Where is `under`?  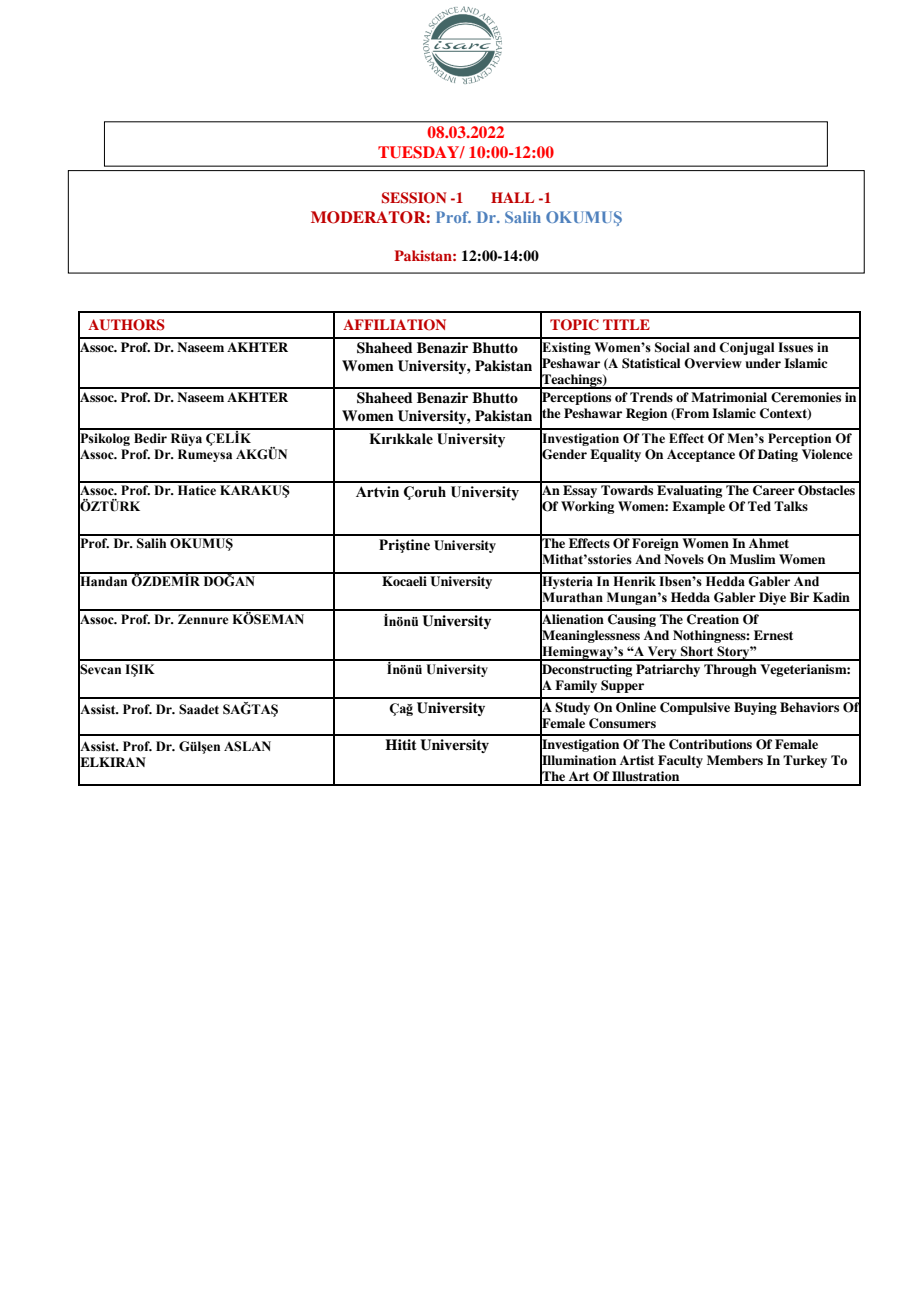 under is located at coordinates (763, 363).
